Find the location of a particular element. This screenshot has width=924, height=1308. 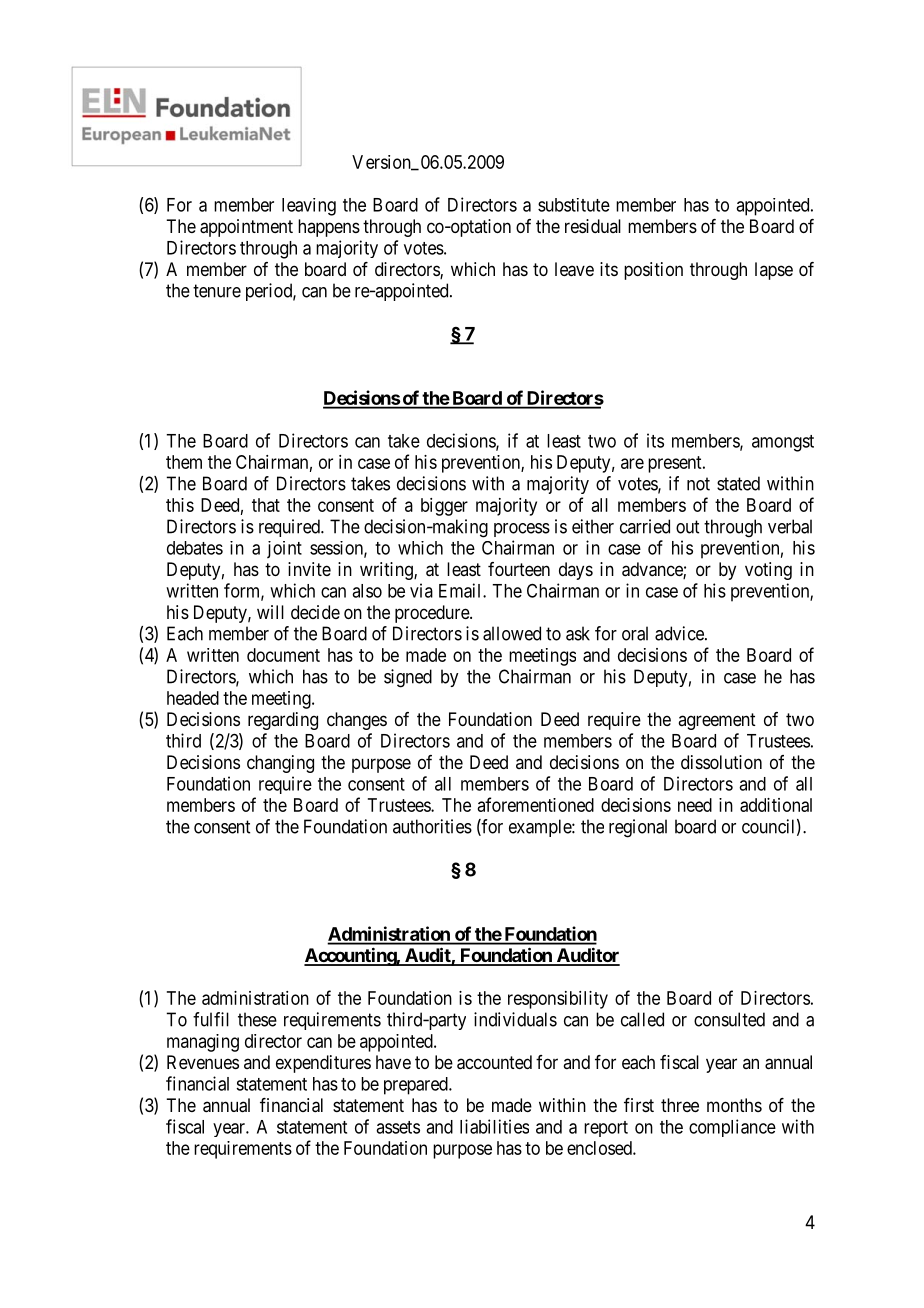

substitute is located at coordinates (574, 205).
